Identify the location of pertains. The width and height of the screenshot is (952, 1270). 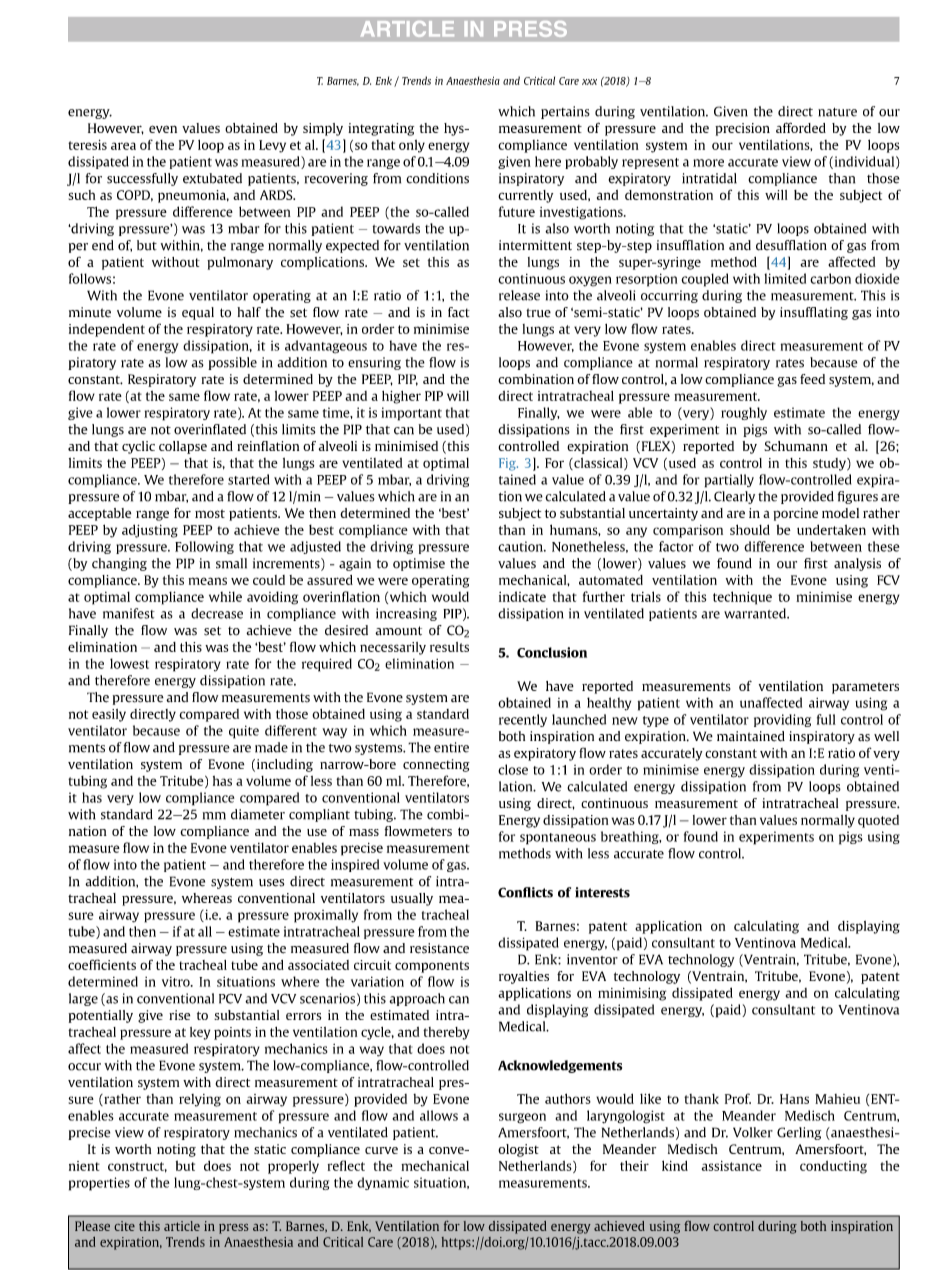
(565, 112).
